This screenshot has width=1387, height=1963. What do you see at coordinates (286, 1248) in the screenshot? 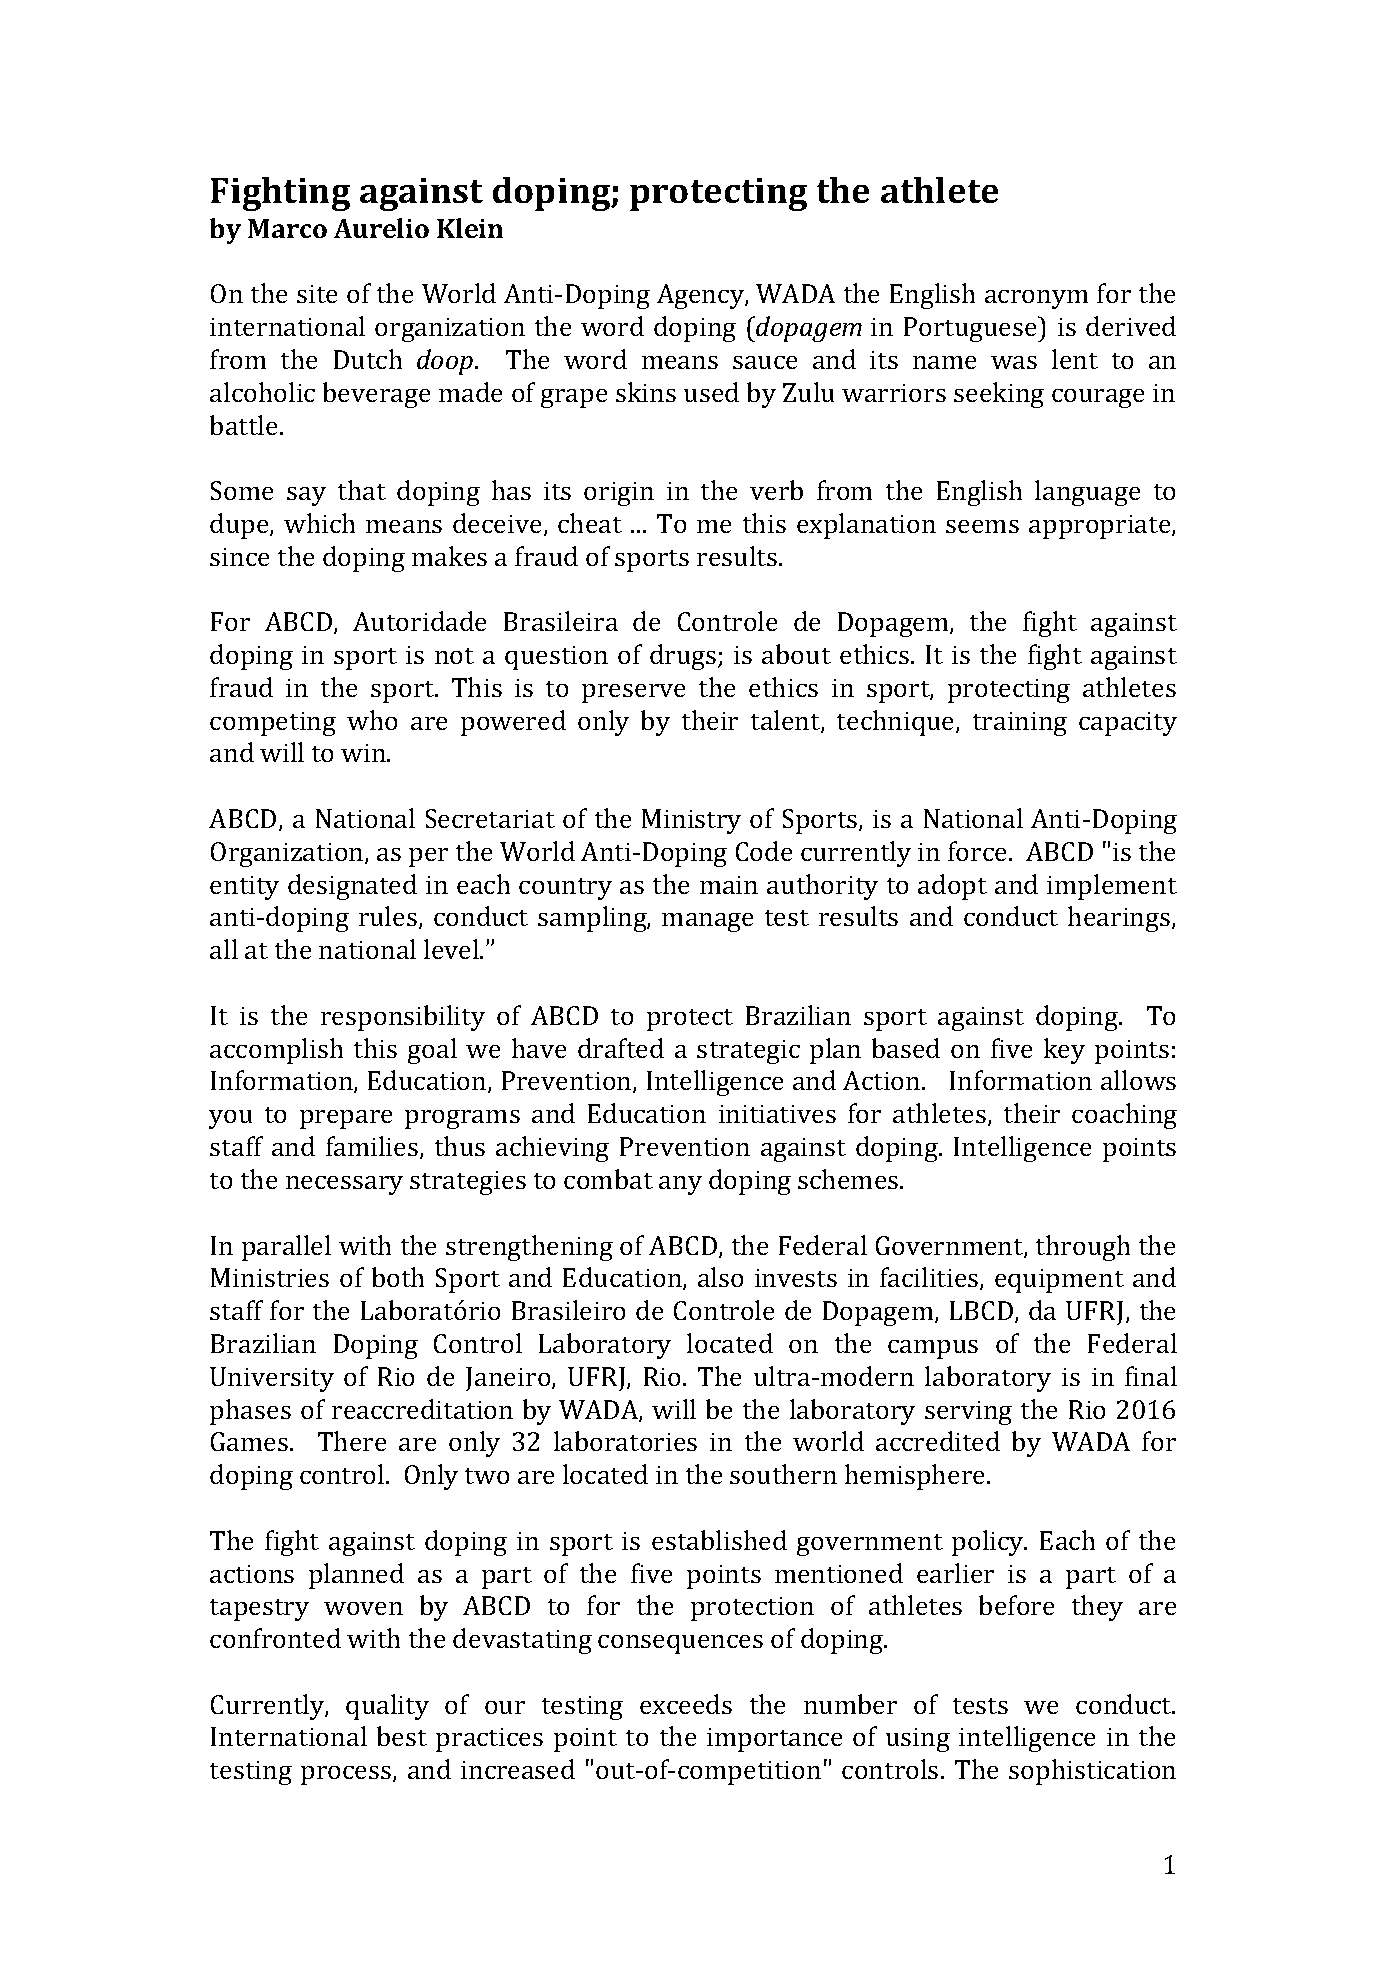
I see `parallel` at bounding box center [286, 1248].
